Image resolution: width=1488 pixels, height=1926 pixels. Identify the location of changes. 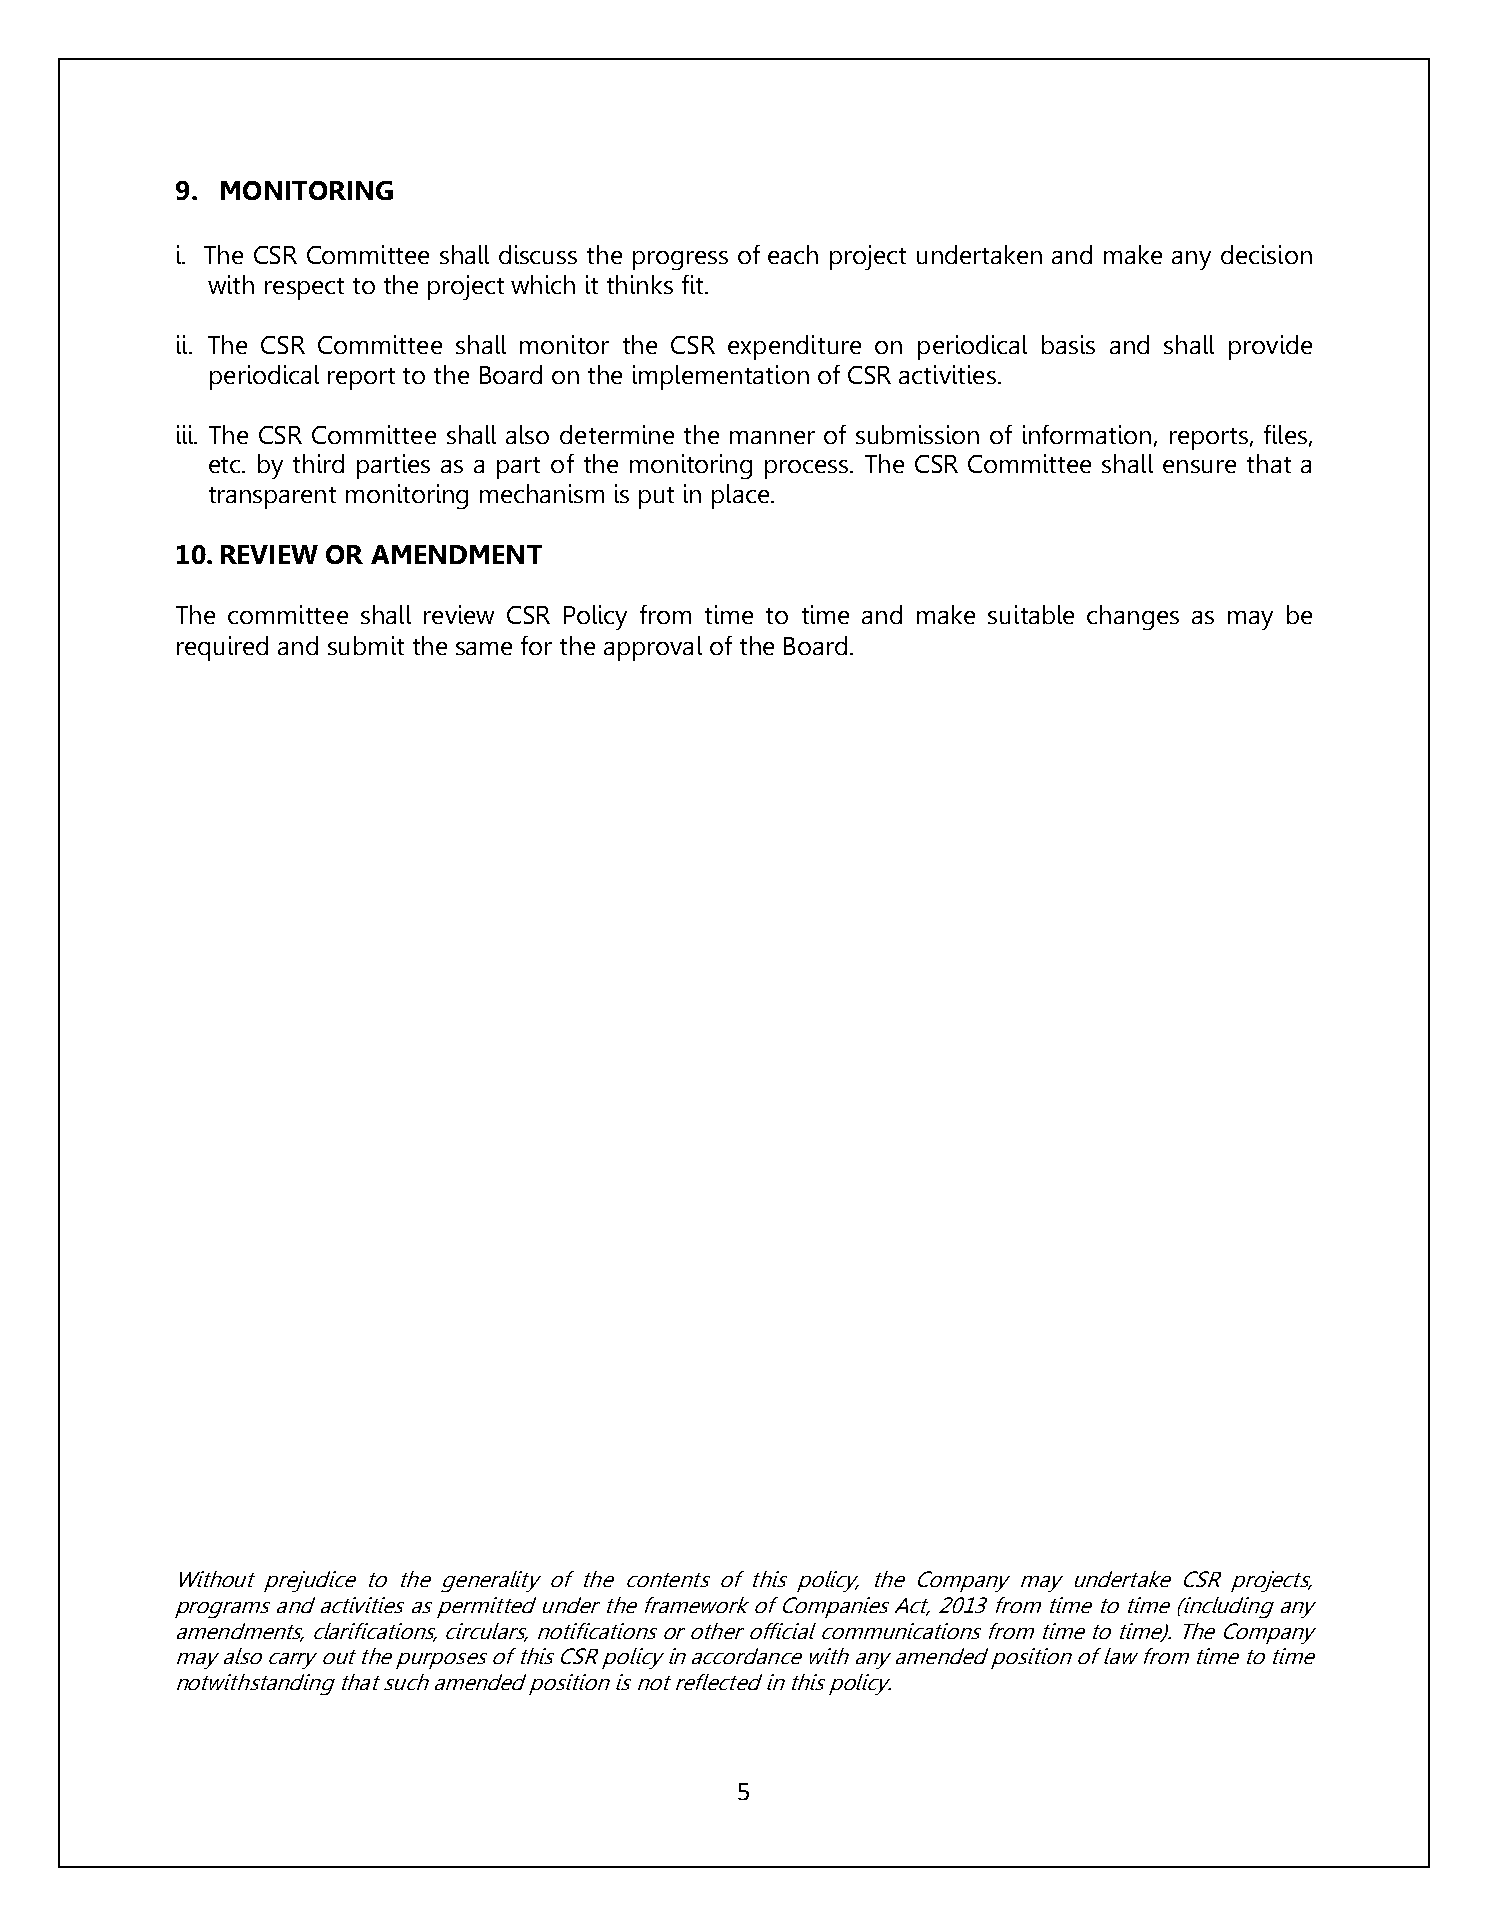
(1133, 617).
